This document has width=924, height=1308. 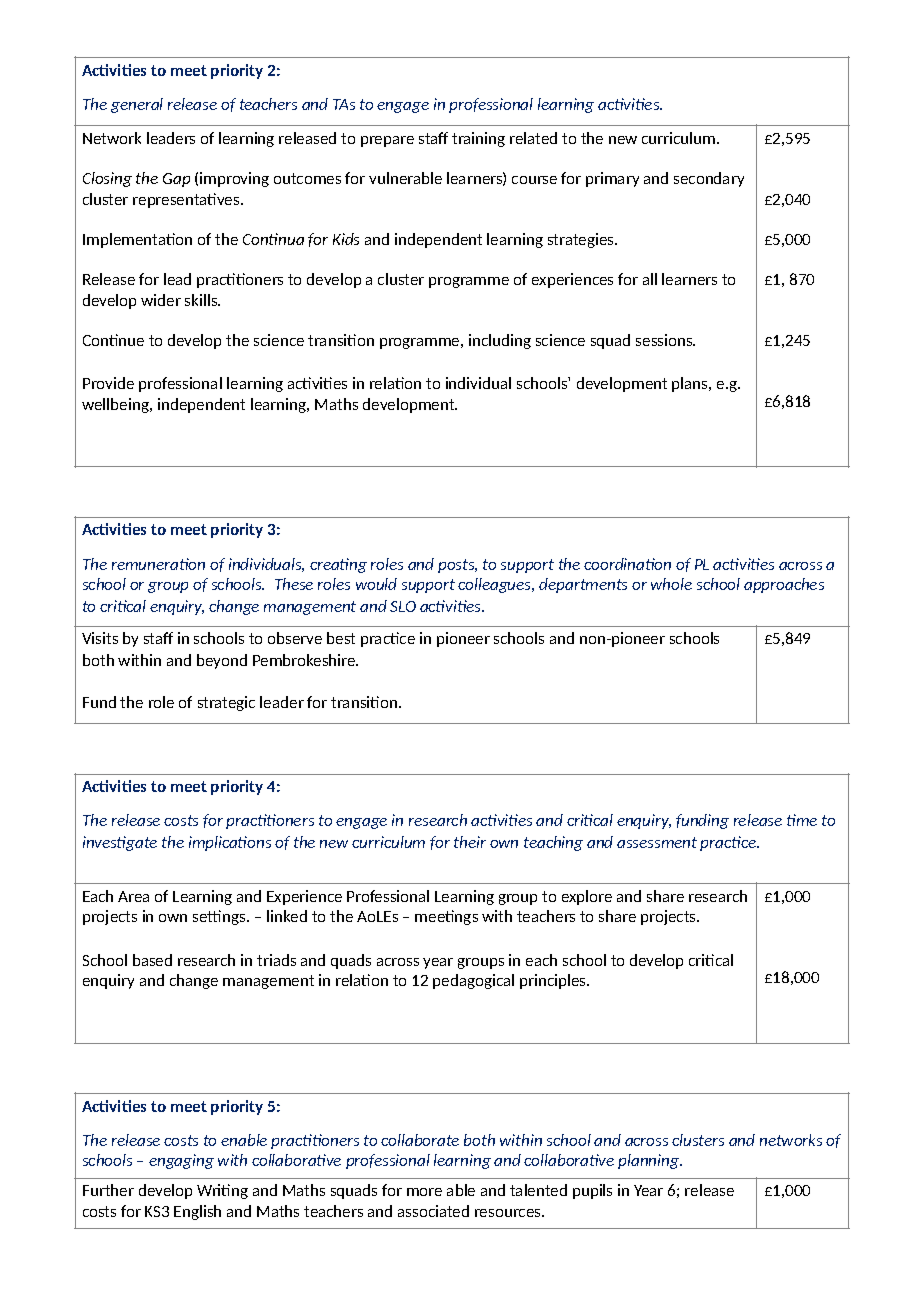 What do you see at coordinates (181, 1161) in the document?
I see `engaging` at bounding box center [181, 1161].
